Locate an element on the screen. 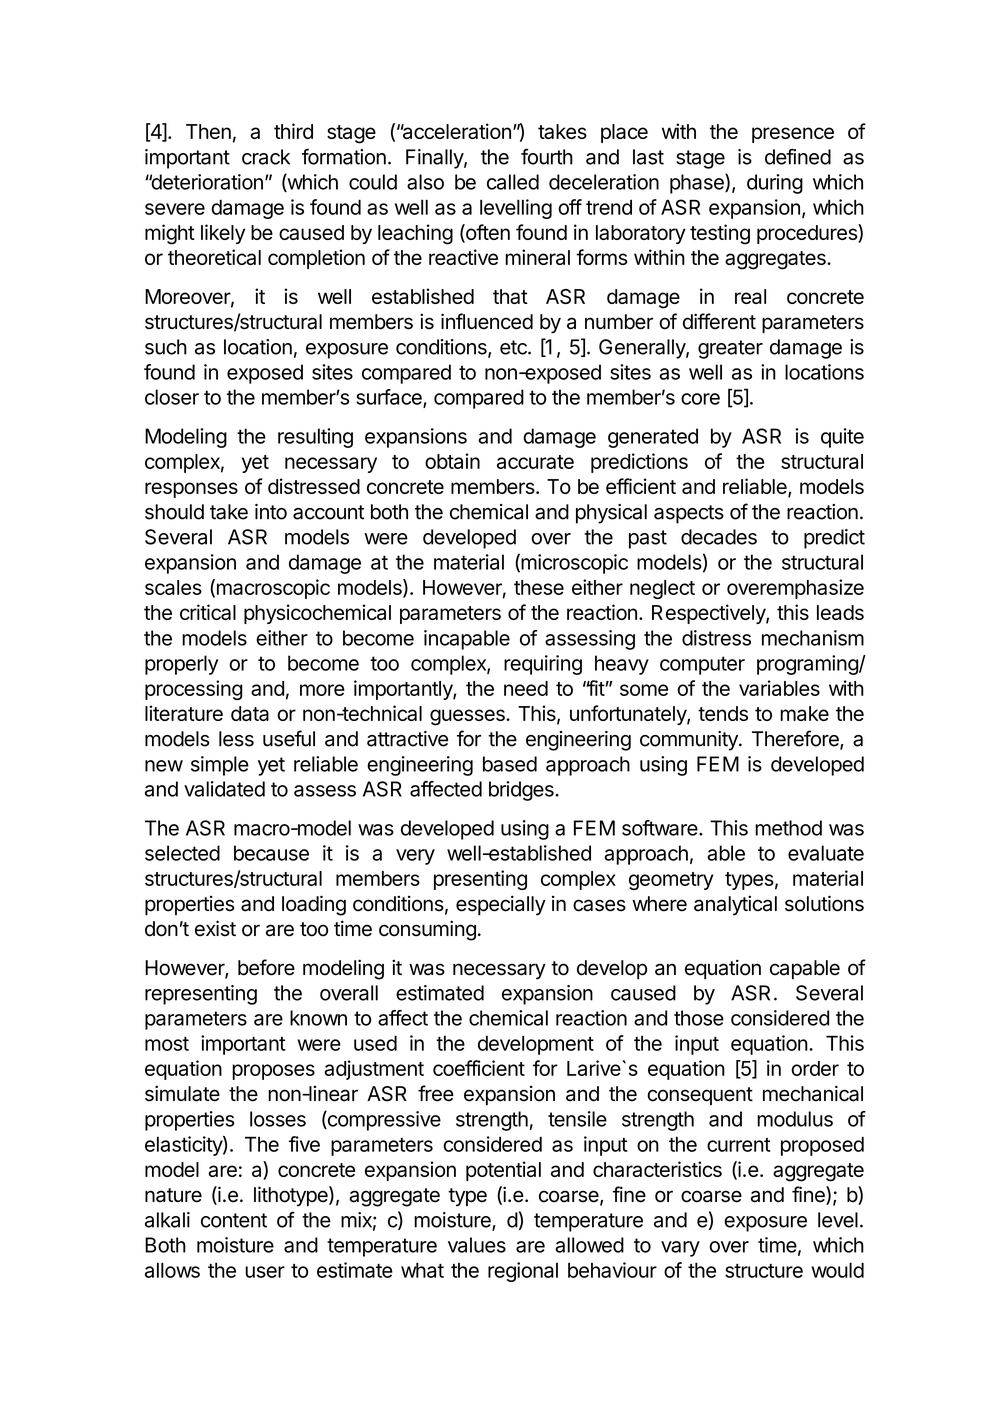 Image resolution: width=1008 pixels, height=1426 pixels. tends is located at coordinates (723, 713).
